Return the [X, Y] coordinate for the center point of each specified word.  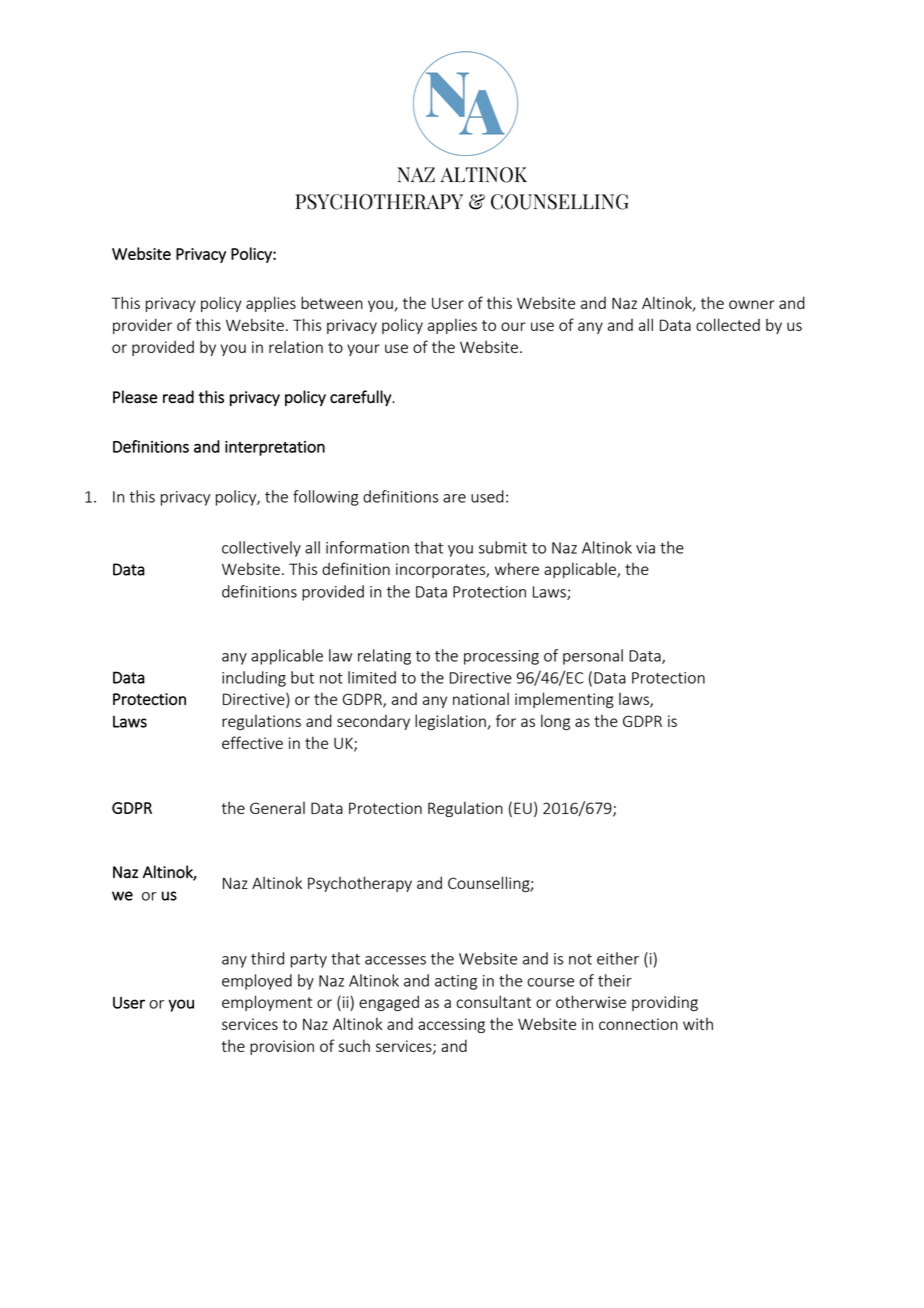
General [277, 808]
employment [267, 1003]
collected [728, 324]
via [645, 548]
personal [593, 657]
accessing [451, 1025]
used [487, 496]
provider [142, 326]
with [698, 1024]
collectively [261, 549]
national [481, 698]
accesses [395, 960]
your [363, 350]
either [618, 958]
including [254, 679]
